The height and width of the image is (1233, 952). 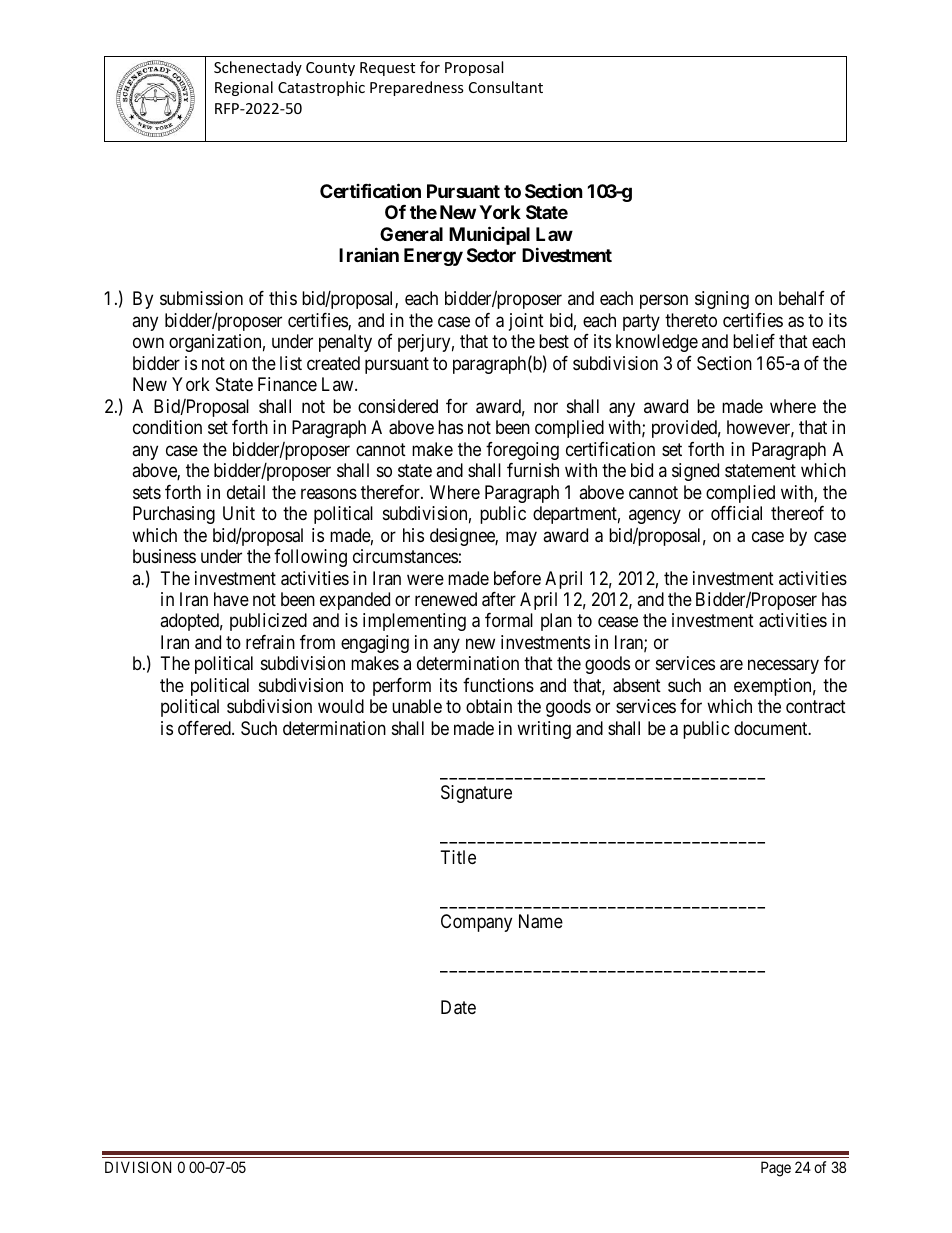 I want to click on belief, so click(x=754, y=341).
